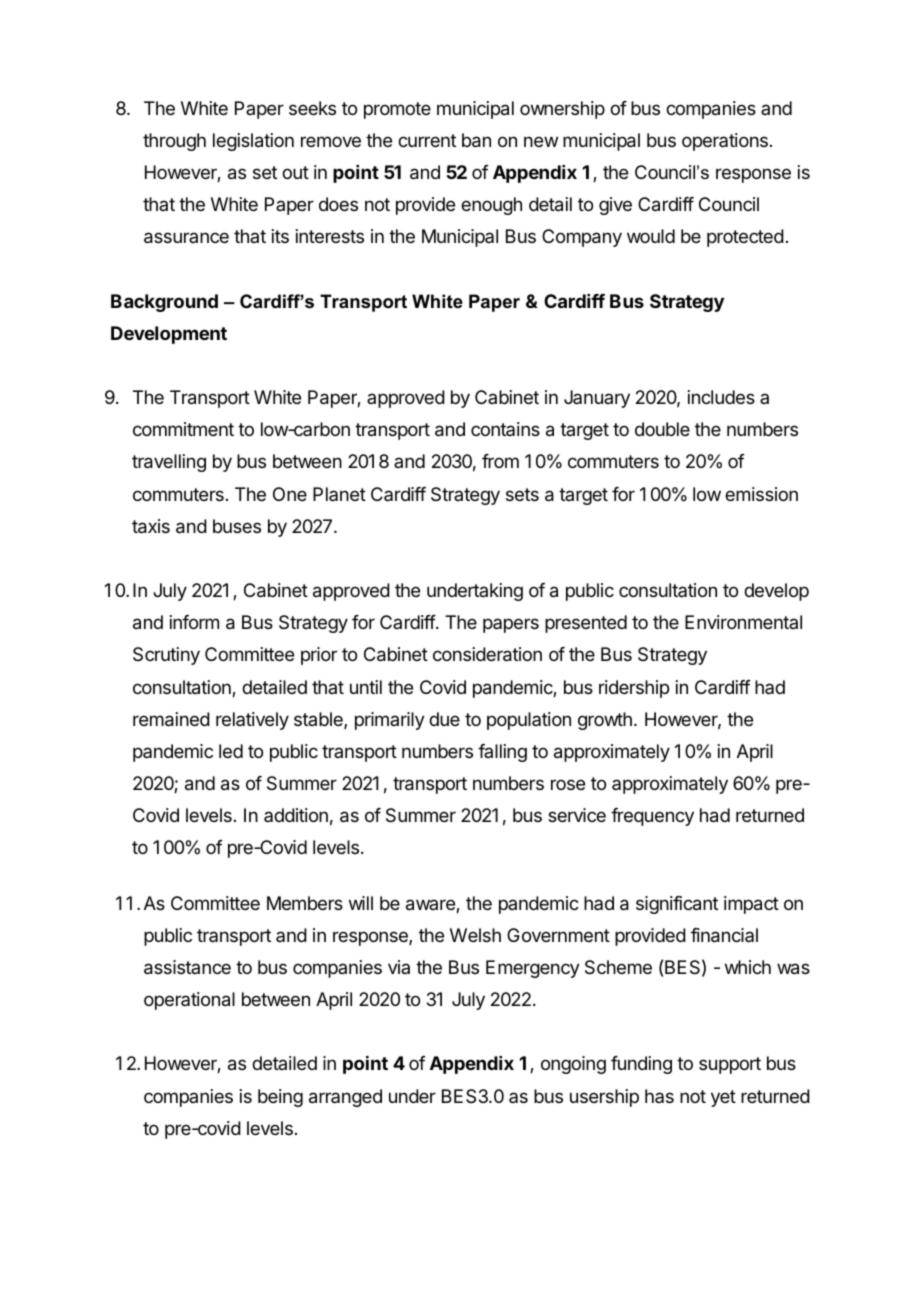 Image resolution: width=924 pixels, height=1308 pixels. Describe the element at coordinates (183, 429) in the screenshot. I see `commitment` at that location.
